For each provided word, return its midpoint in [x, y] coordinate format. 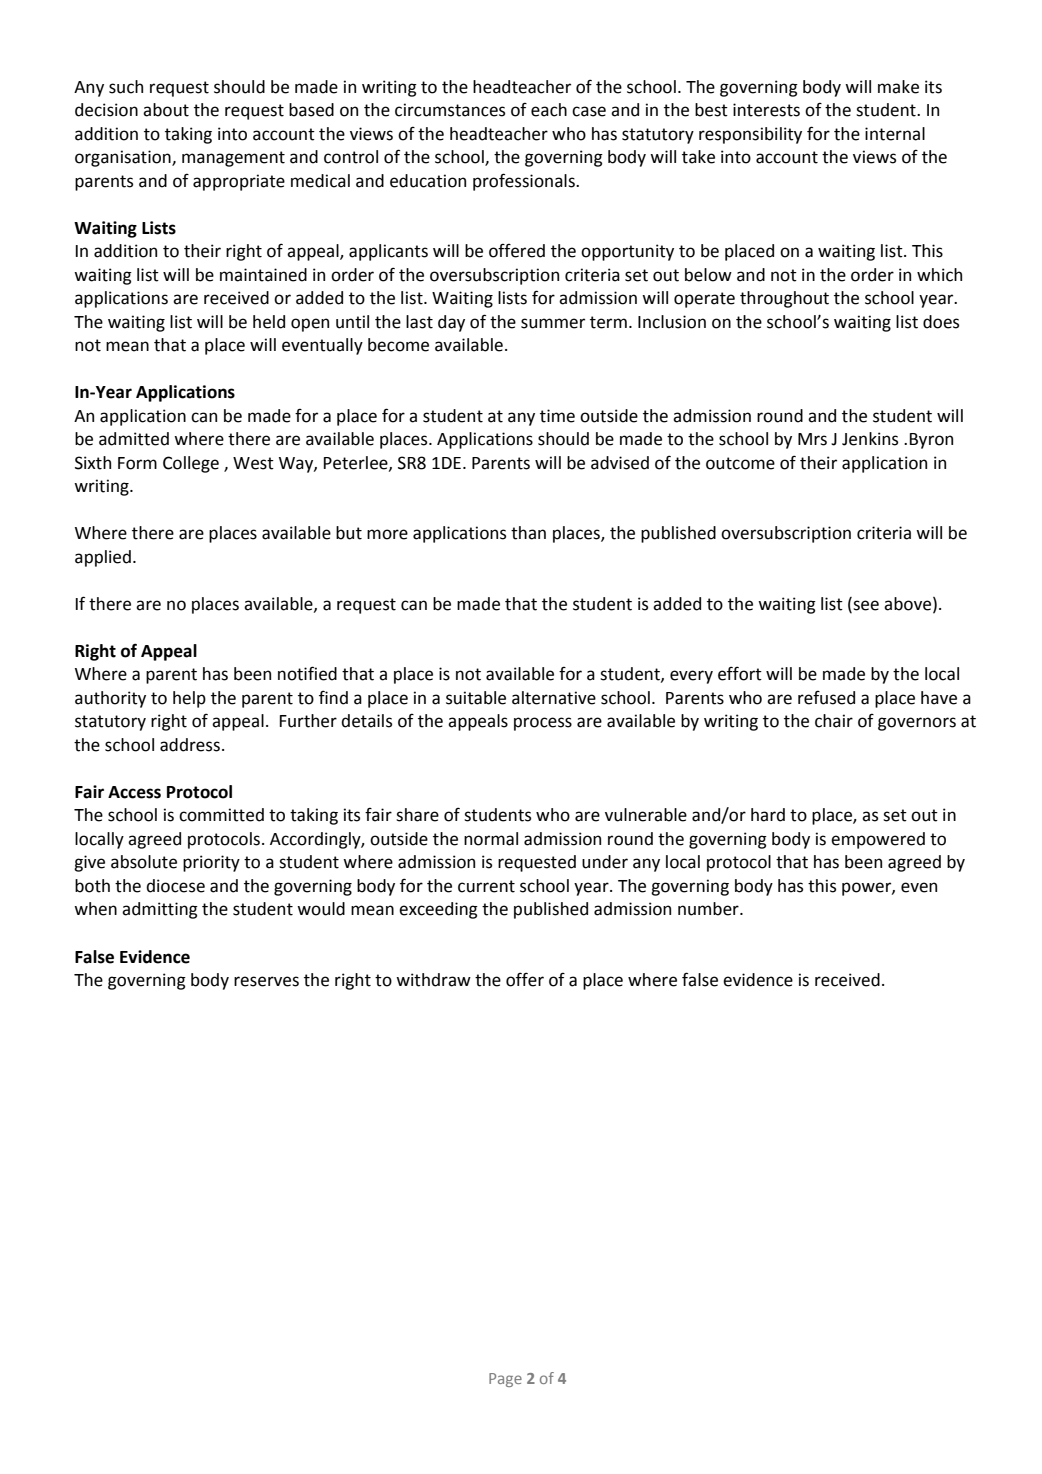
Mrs [812, 439]
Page [505, 1380]
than [528, 533]
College [191, 464]
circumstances [450, 110]
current [486, 886]
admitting [160, 910]
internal [895, 134]
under [605, 862]
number [709, 909]
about [166, 110]
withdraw [433, 980]
